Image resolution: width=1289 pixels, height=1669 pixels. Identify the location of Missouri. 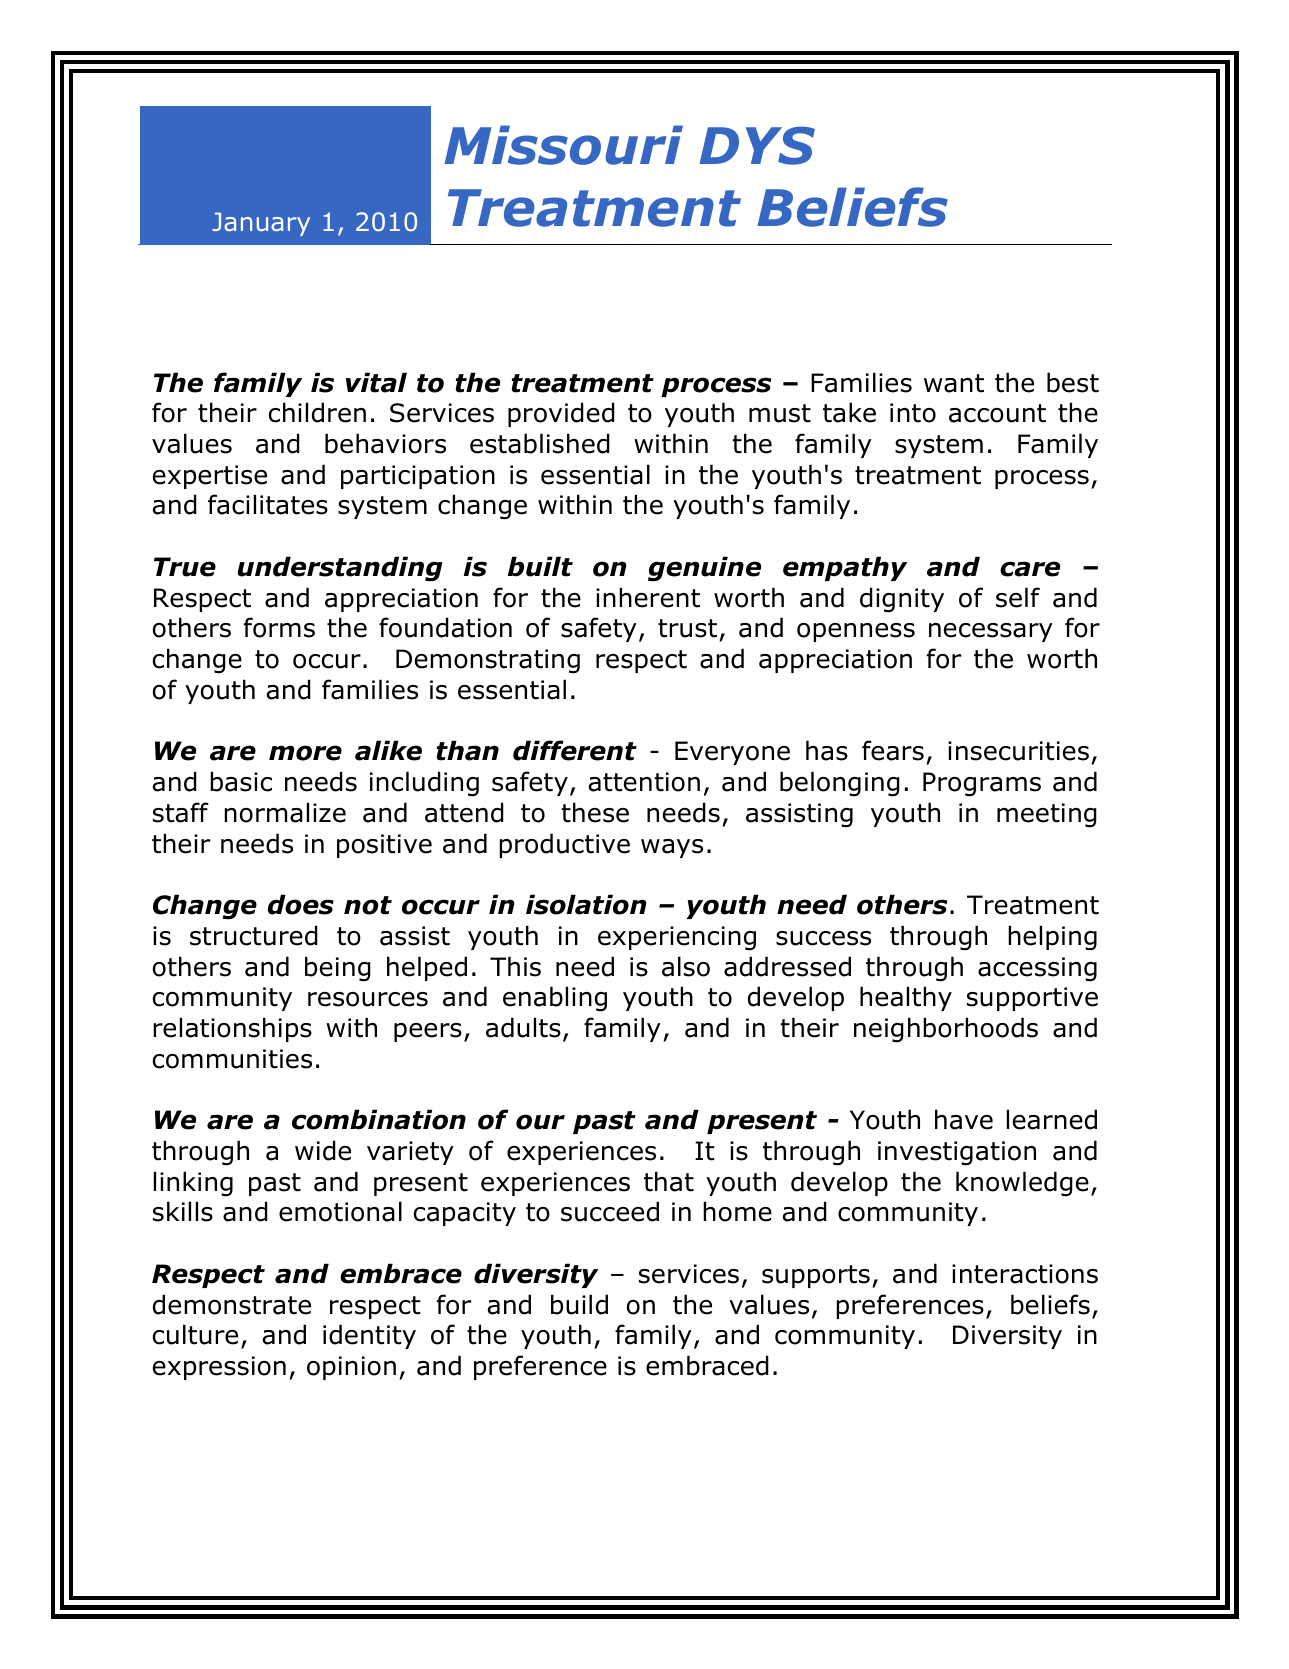
(563, 145).
